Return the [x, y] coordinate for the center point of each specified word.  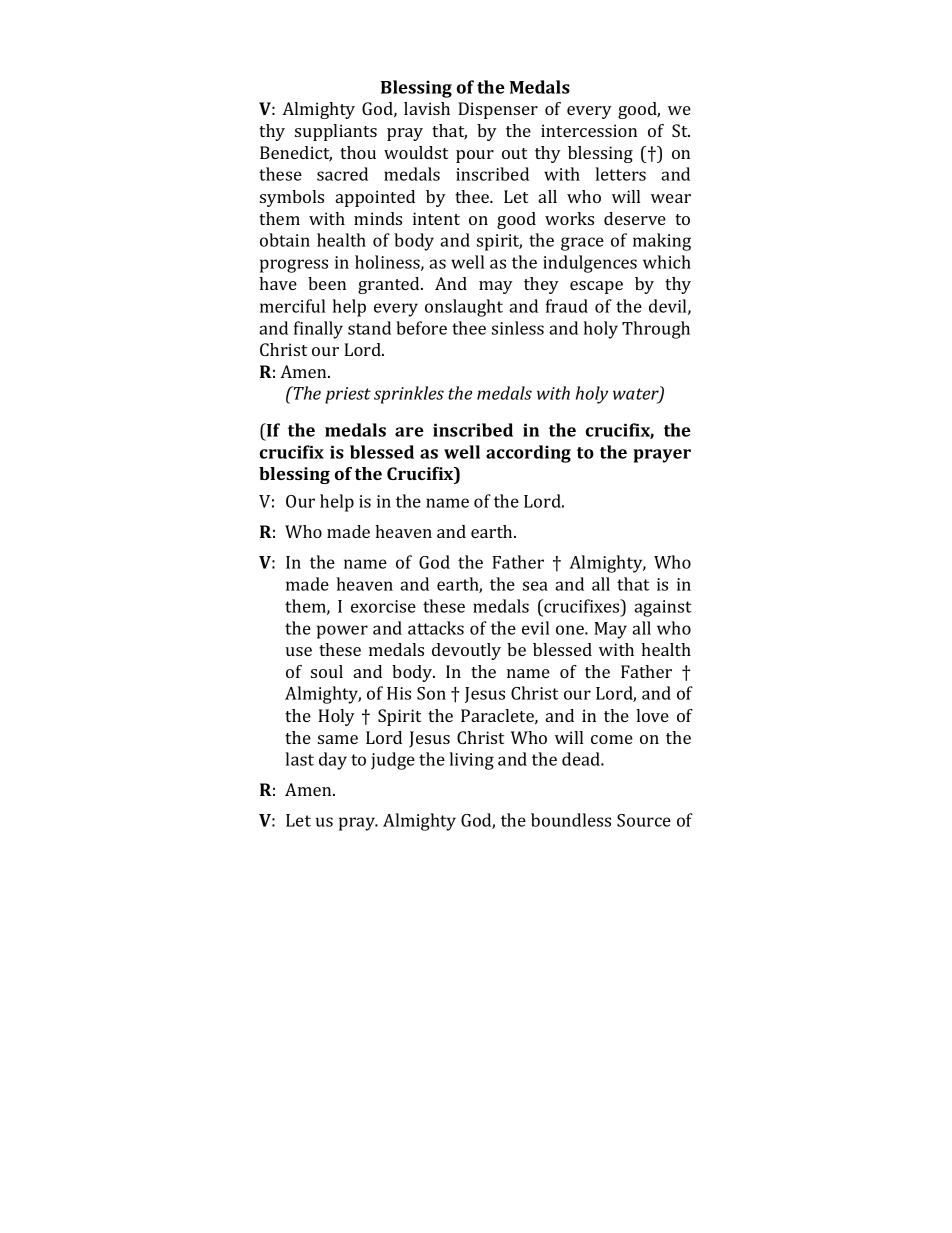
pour [475, 156]
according [528, 454]
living [471, 761]
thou [358, 152]
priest [348, 395]
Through [656, 330]
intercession [589, 130]
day [333, 761]
